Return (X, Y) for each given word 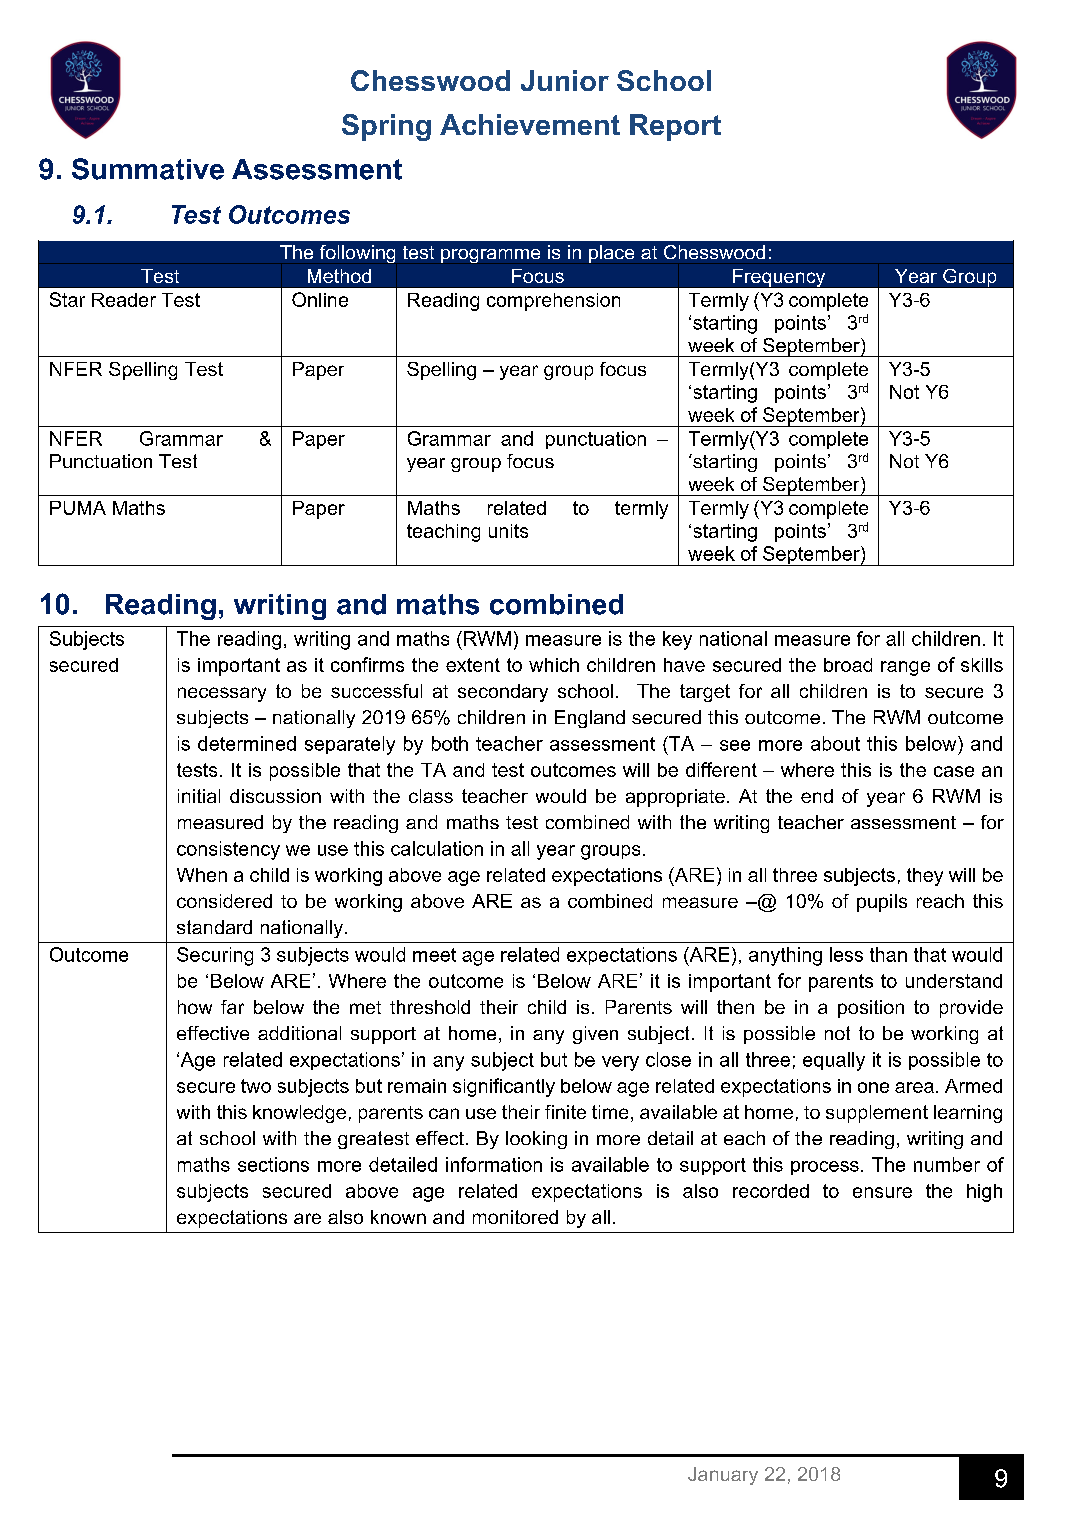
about (835, 743)
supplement (877, 1114)
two (256, 1086)
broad (848, 665)
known (398, 1217)
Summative (148, 169)
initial (199, 796)
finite (565, 1112)
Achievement (530, 124)
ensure (882, 1192)
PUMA (78, 508)
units (508, 531)
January (723, 1476)
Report (675, 127)
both (450, 743)
